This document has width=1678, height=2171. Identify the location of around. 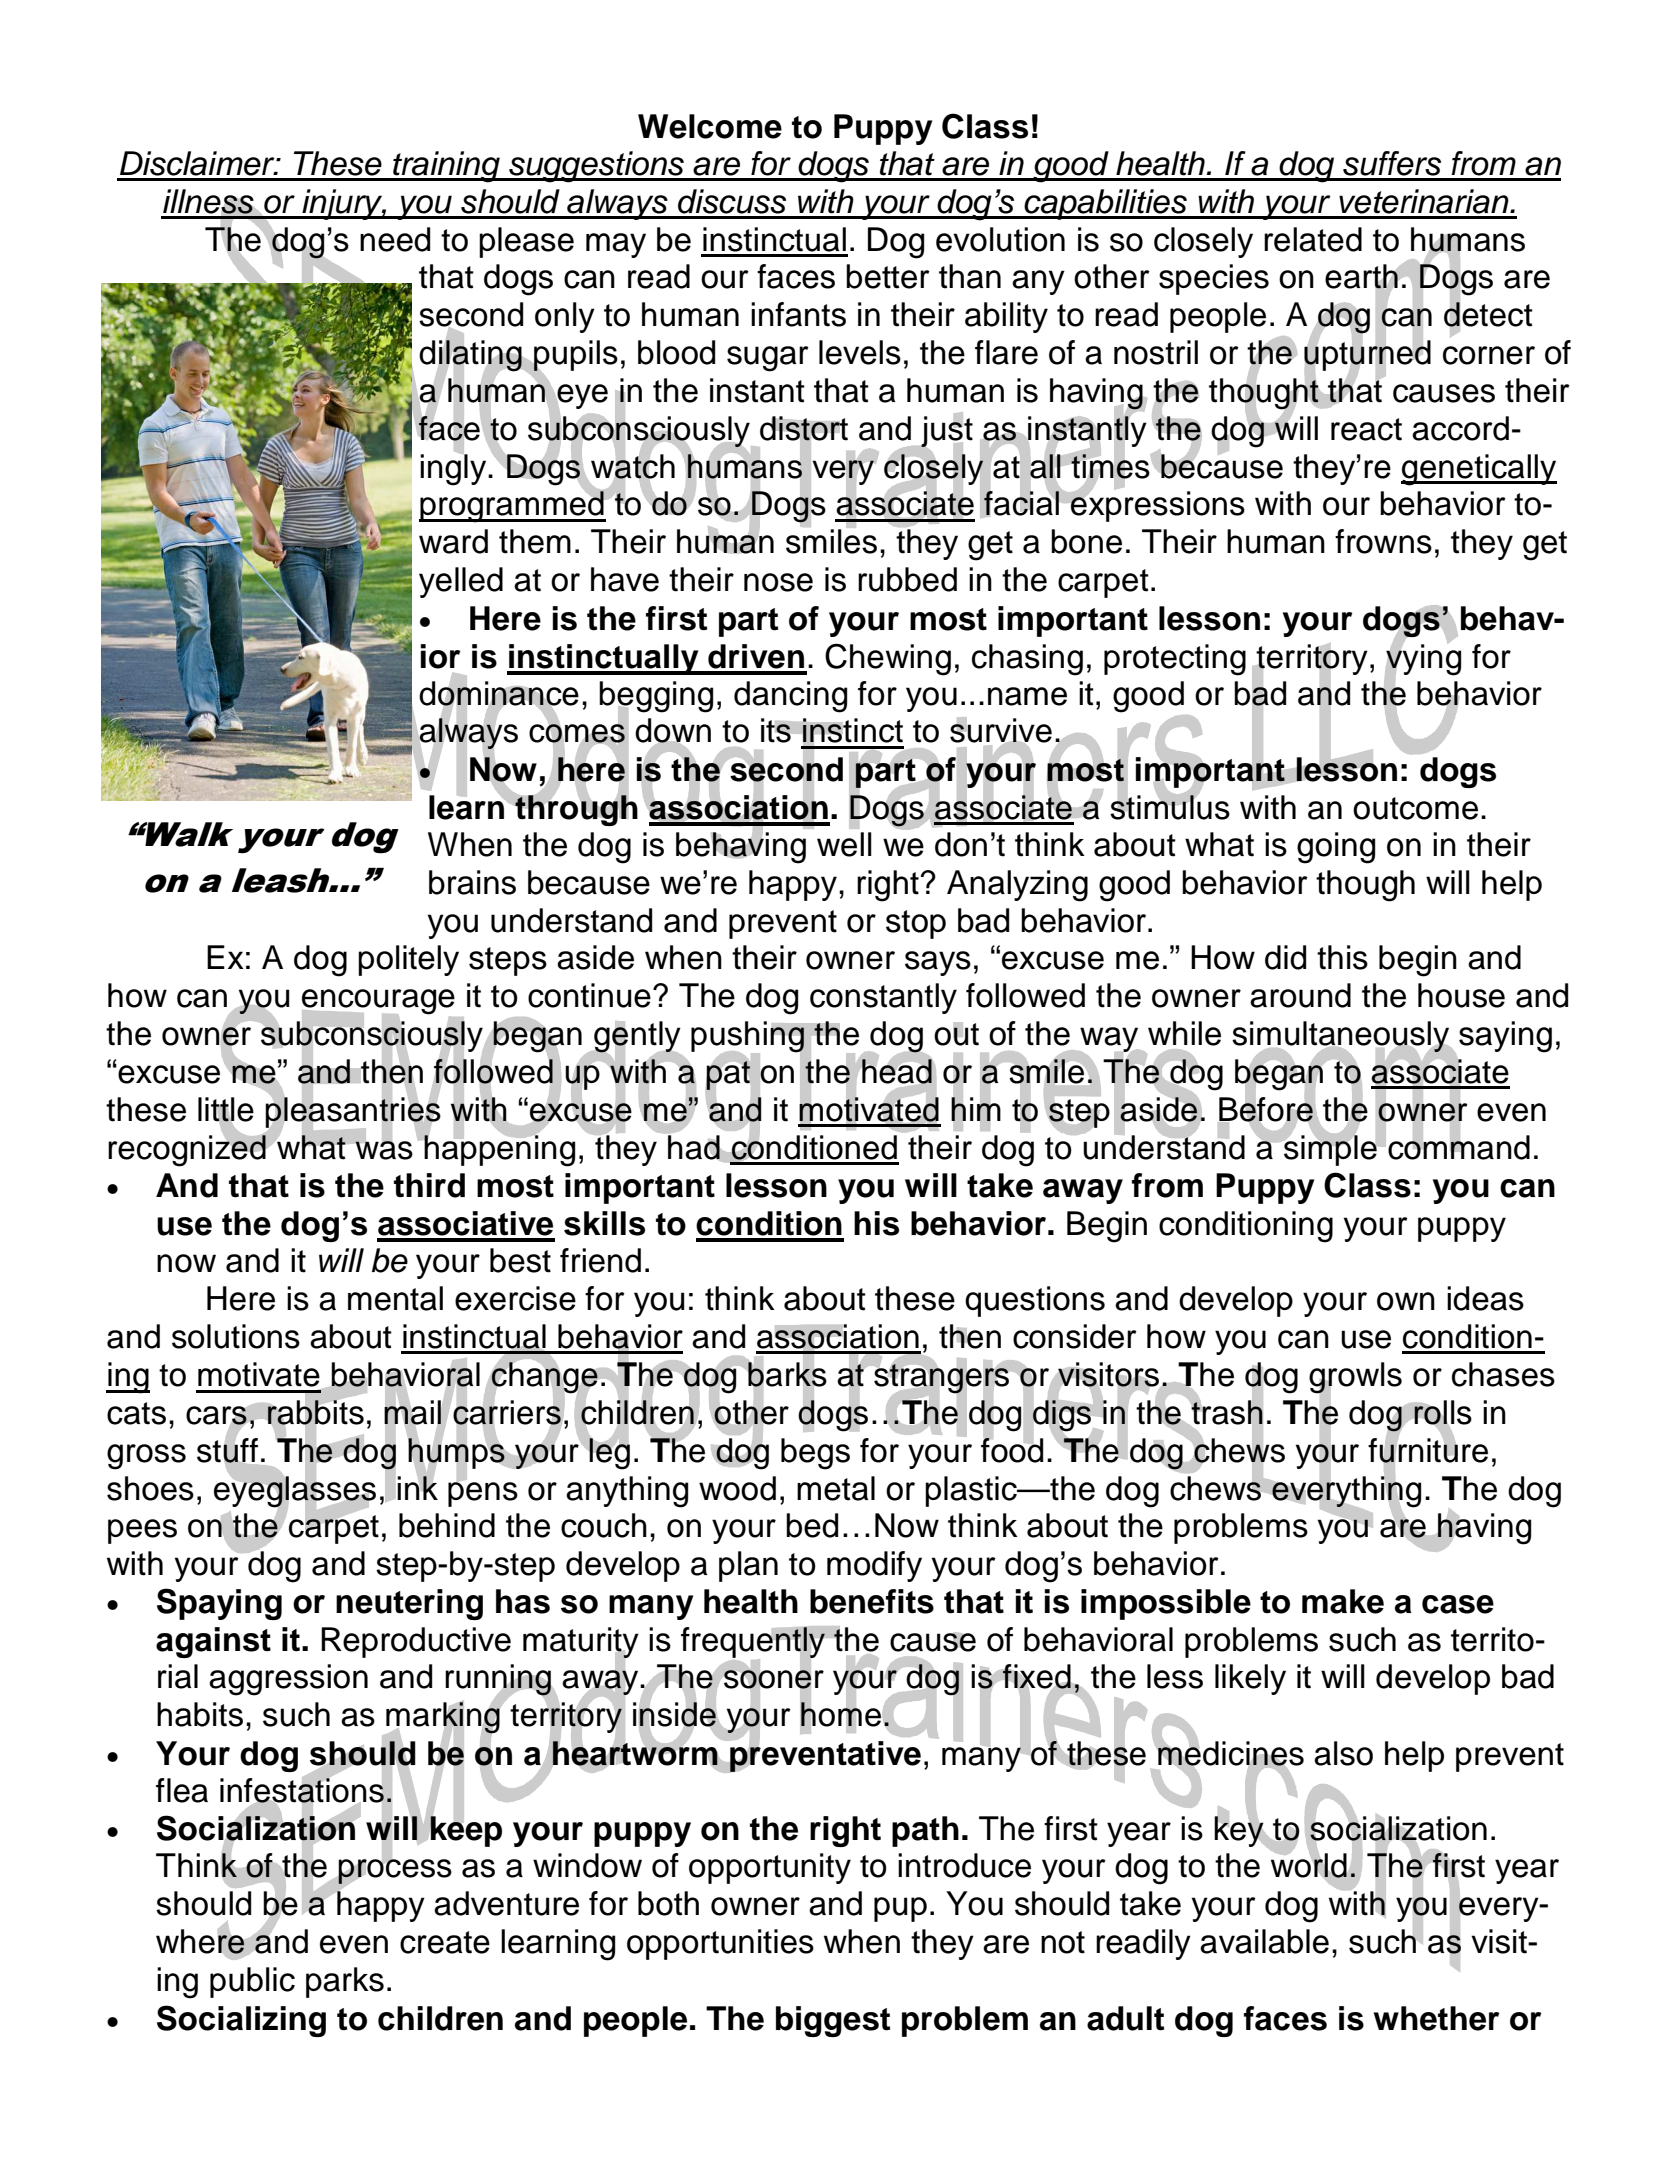
(1300, 995).
